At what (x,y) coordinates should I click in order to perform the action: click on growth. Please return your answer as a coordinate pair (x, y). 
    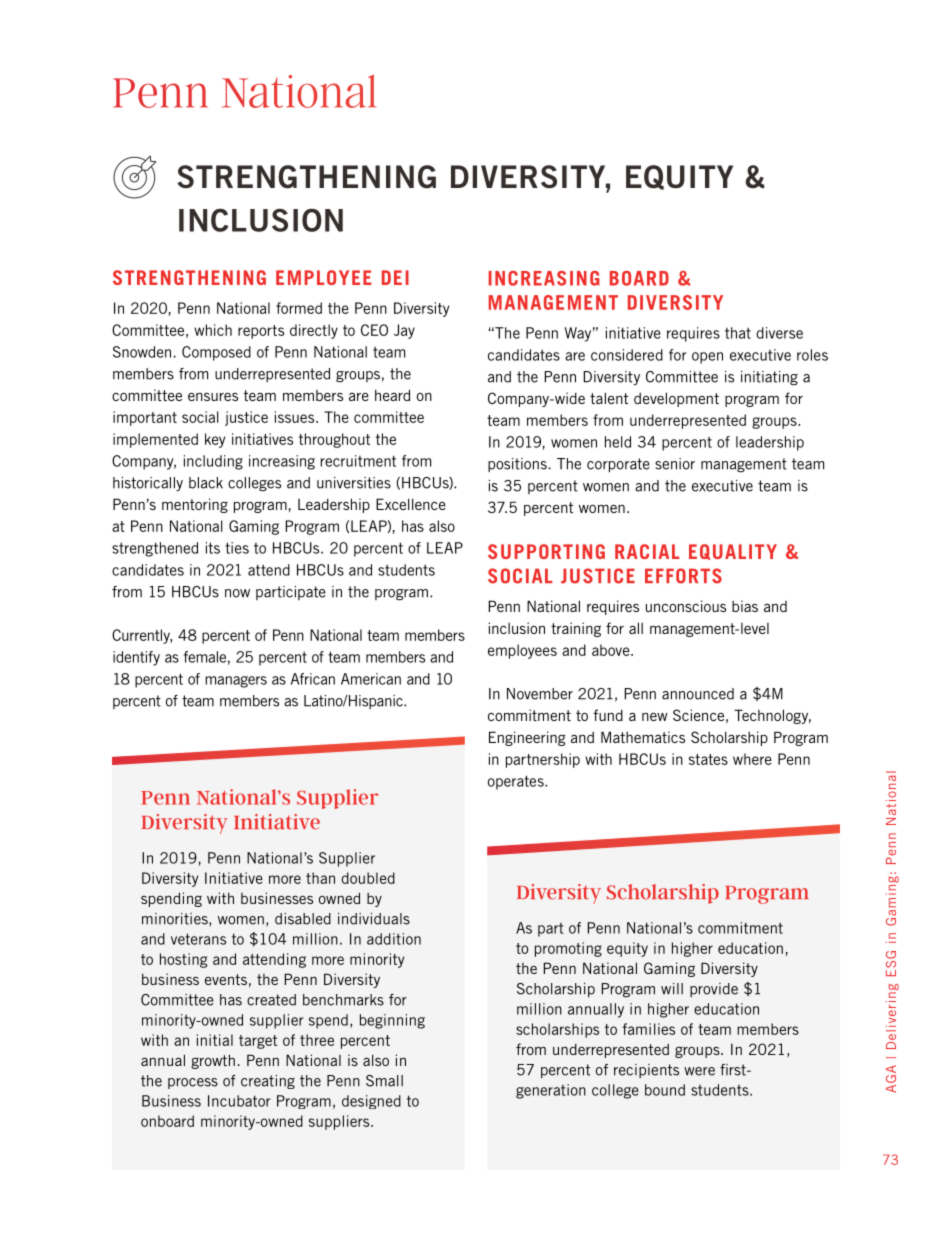
    Looking at the image, I should click on (213, 1061).
